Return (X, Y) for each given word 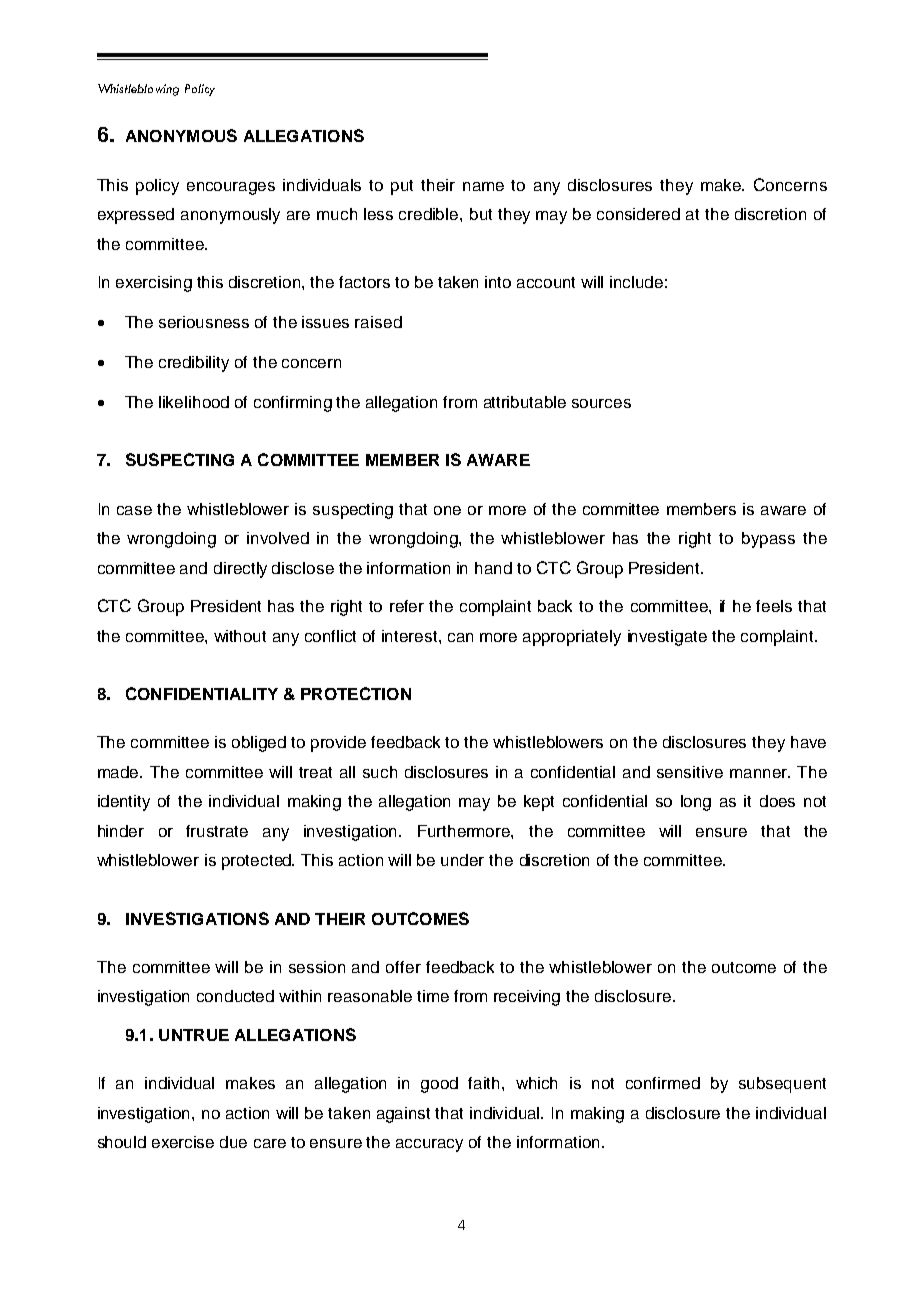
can (460, 637)
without (240, 636)
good (439, 1085)
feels (774, 606)
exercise (183, 1142)
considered (638, 214)
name (483, 186)
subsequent (782, 1085)
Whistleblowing (138, 90)
